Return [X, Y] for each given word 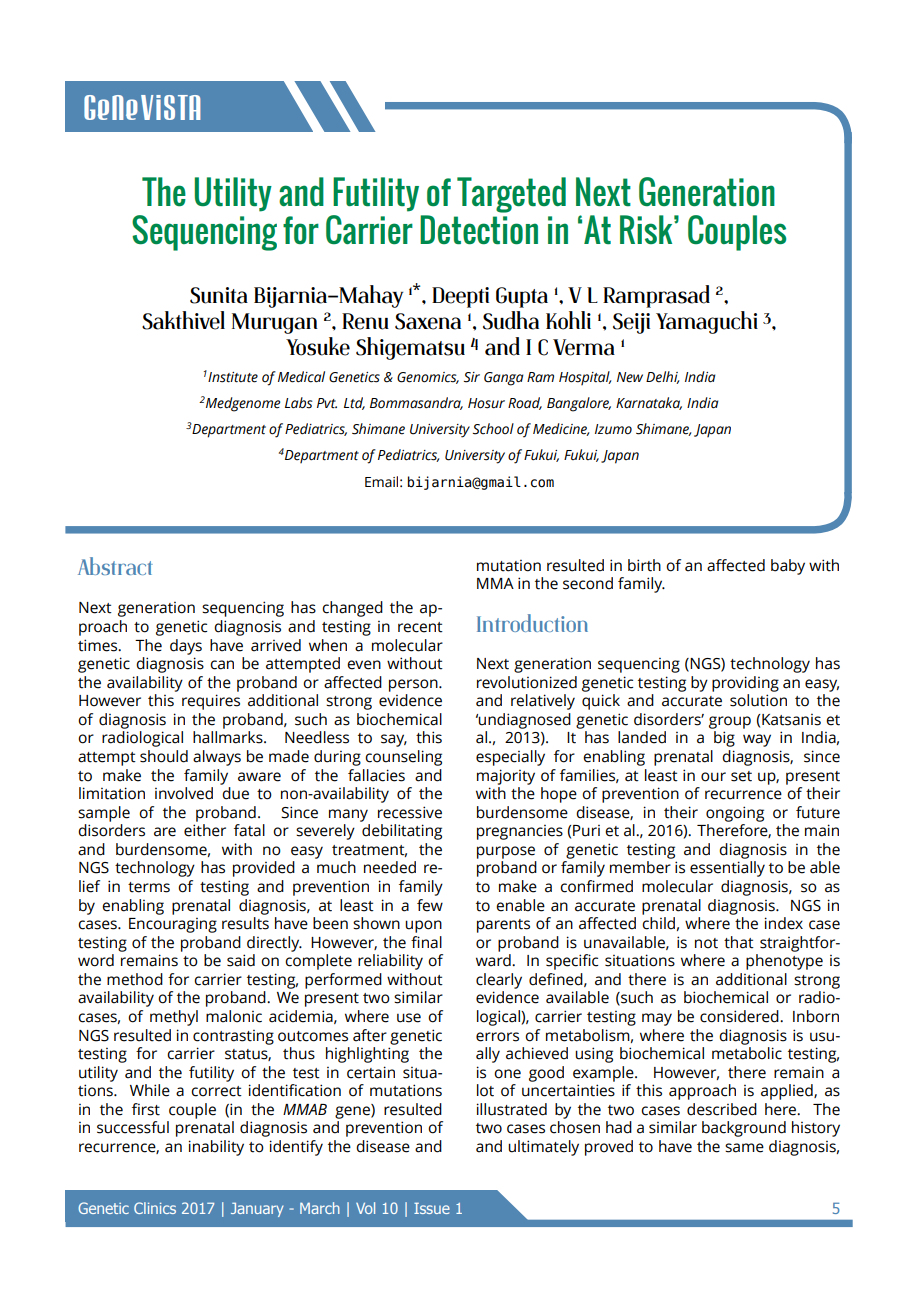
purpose [506, 852]
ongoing [735, 814]
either [205, 830]
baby [788, 567]
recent [420, 627]
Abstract [115, 566]
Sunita [219, 295]
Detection [479, 230]
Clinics [155, 1208]
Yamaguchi [707, 322]
